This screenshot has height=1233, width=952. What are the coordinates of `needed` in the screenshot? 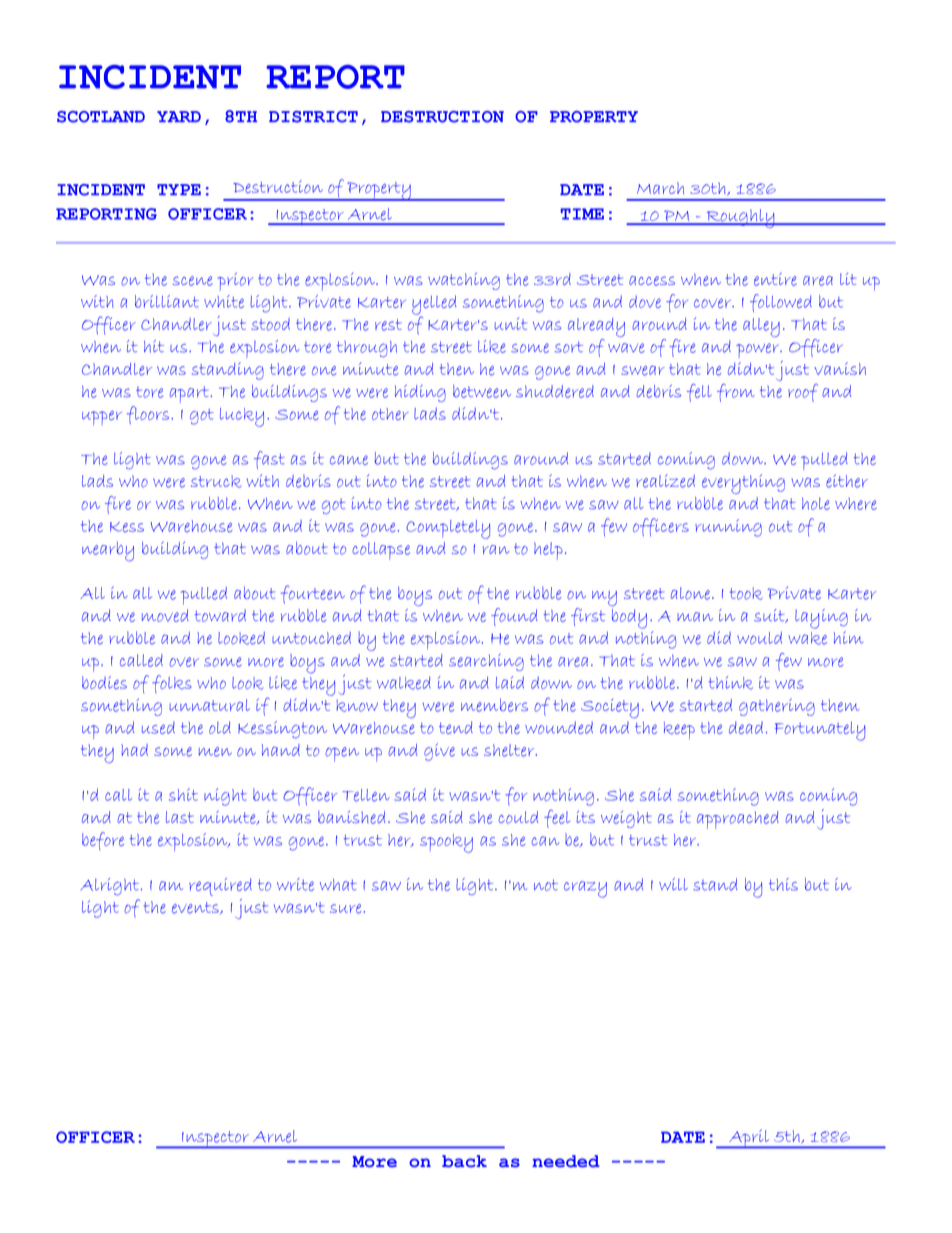 It's located at (566, 1161).
